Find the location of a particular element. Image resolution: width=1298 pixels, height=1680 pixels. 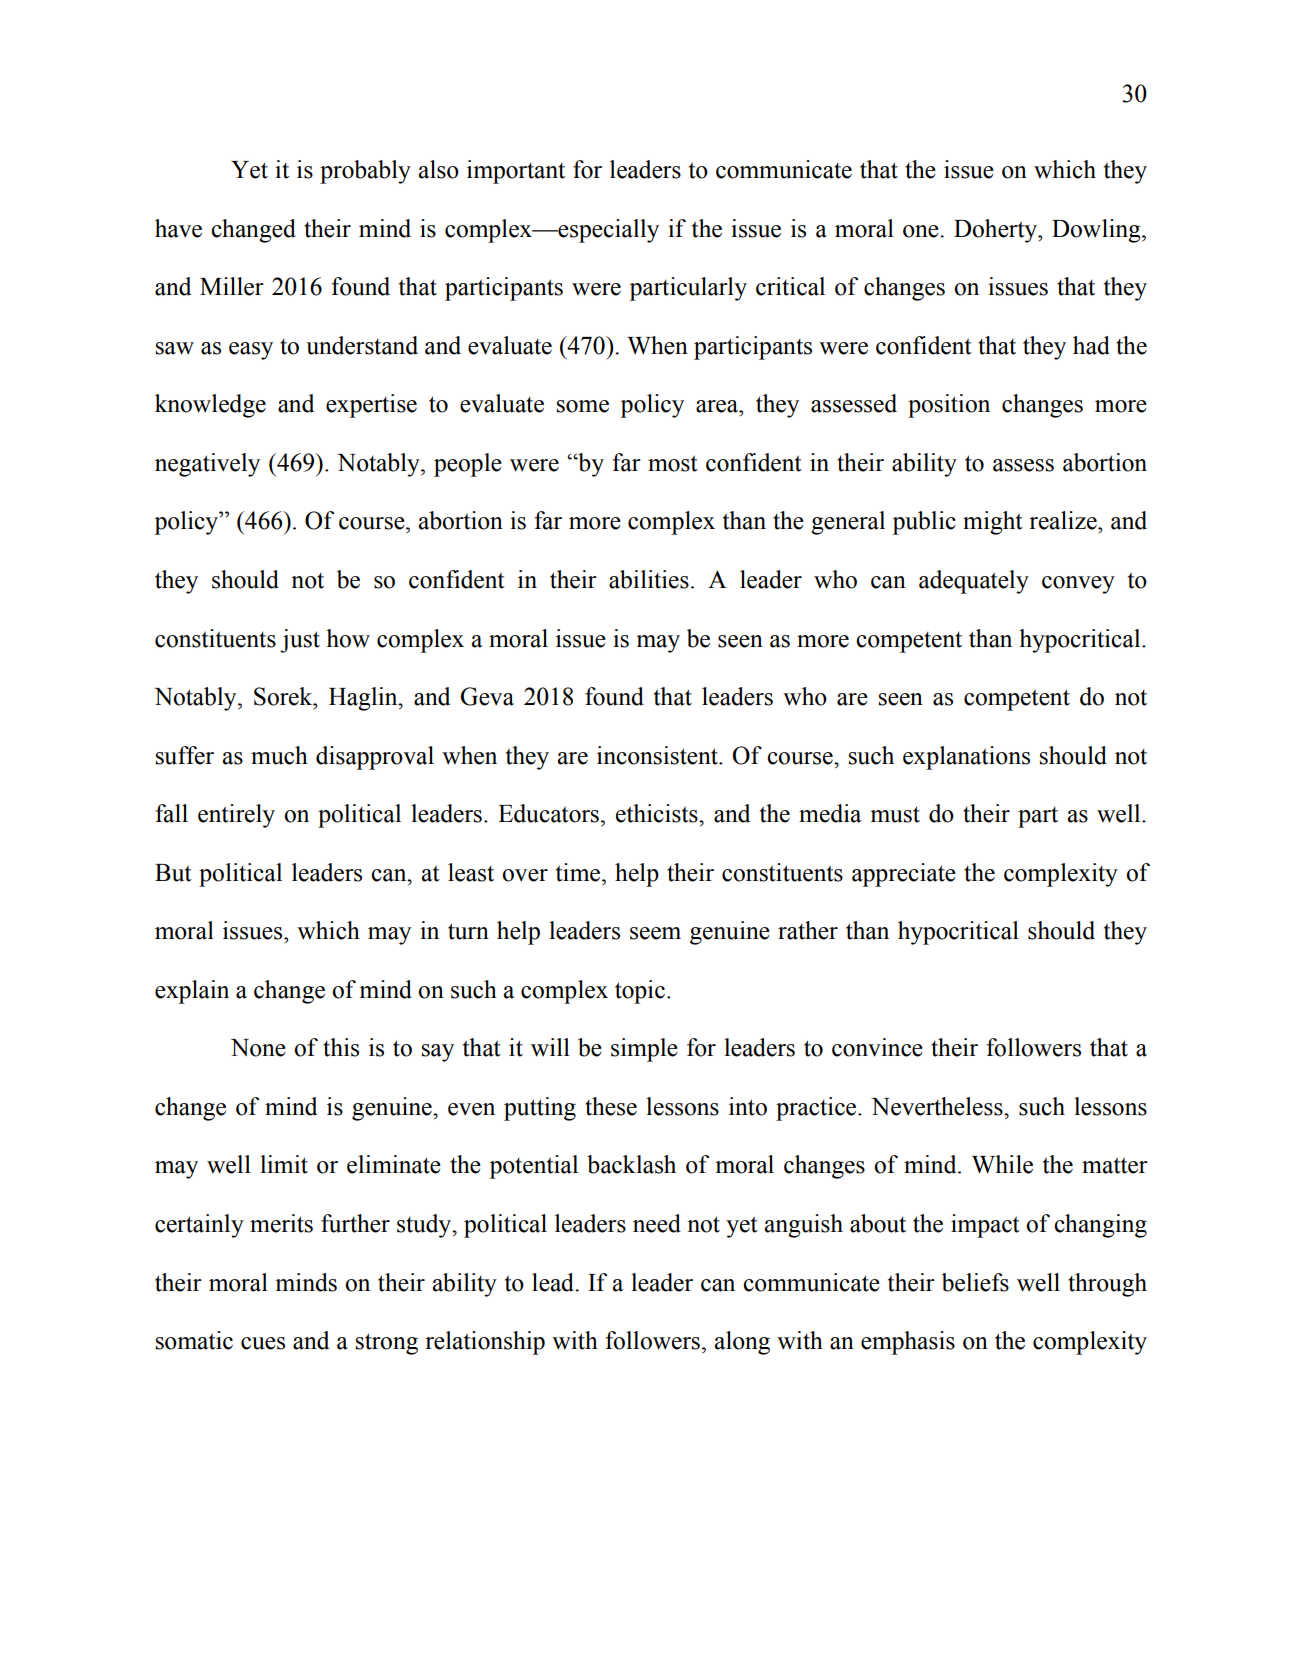

Doherty is located at coordinates (997, 231).
